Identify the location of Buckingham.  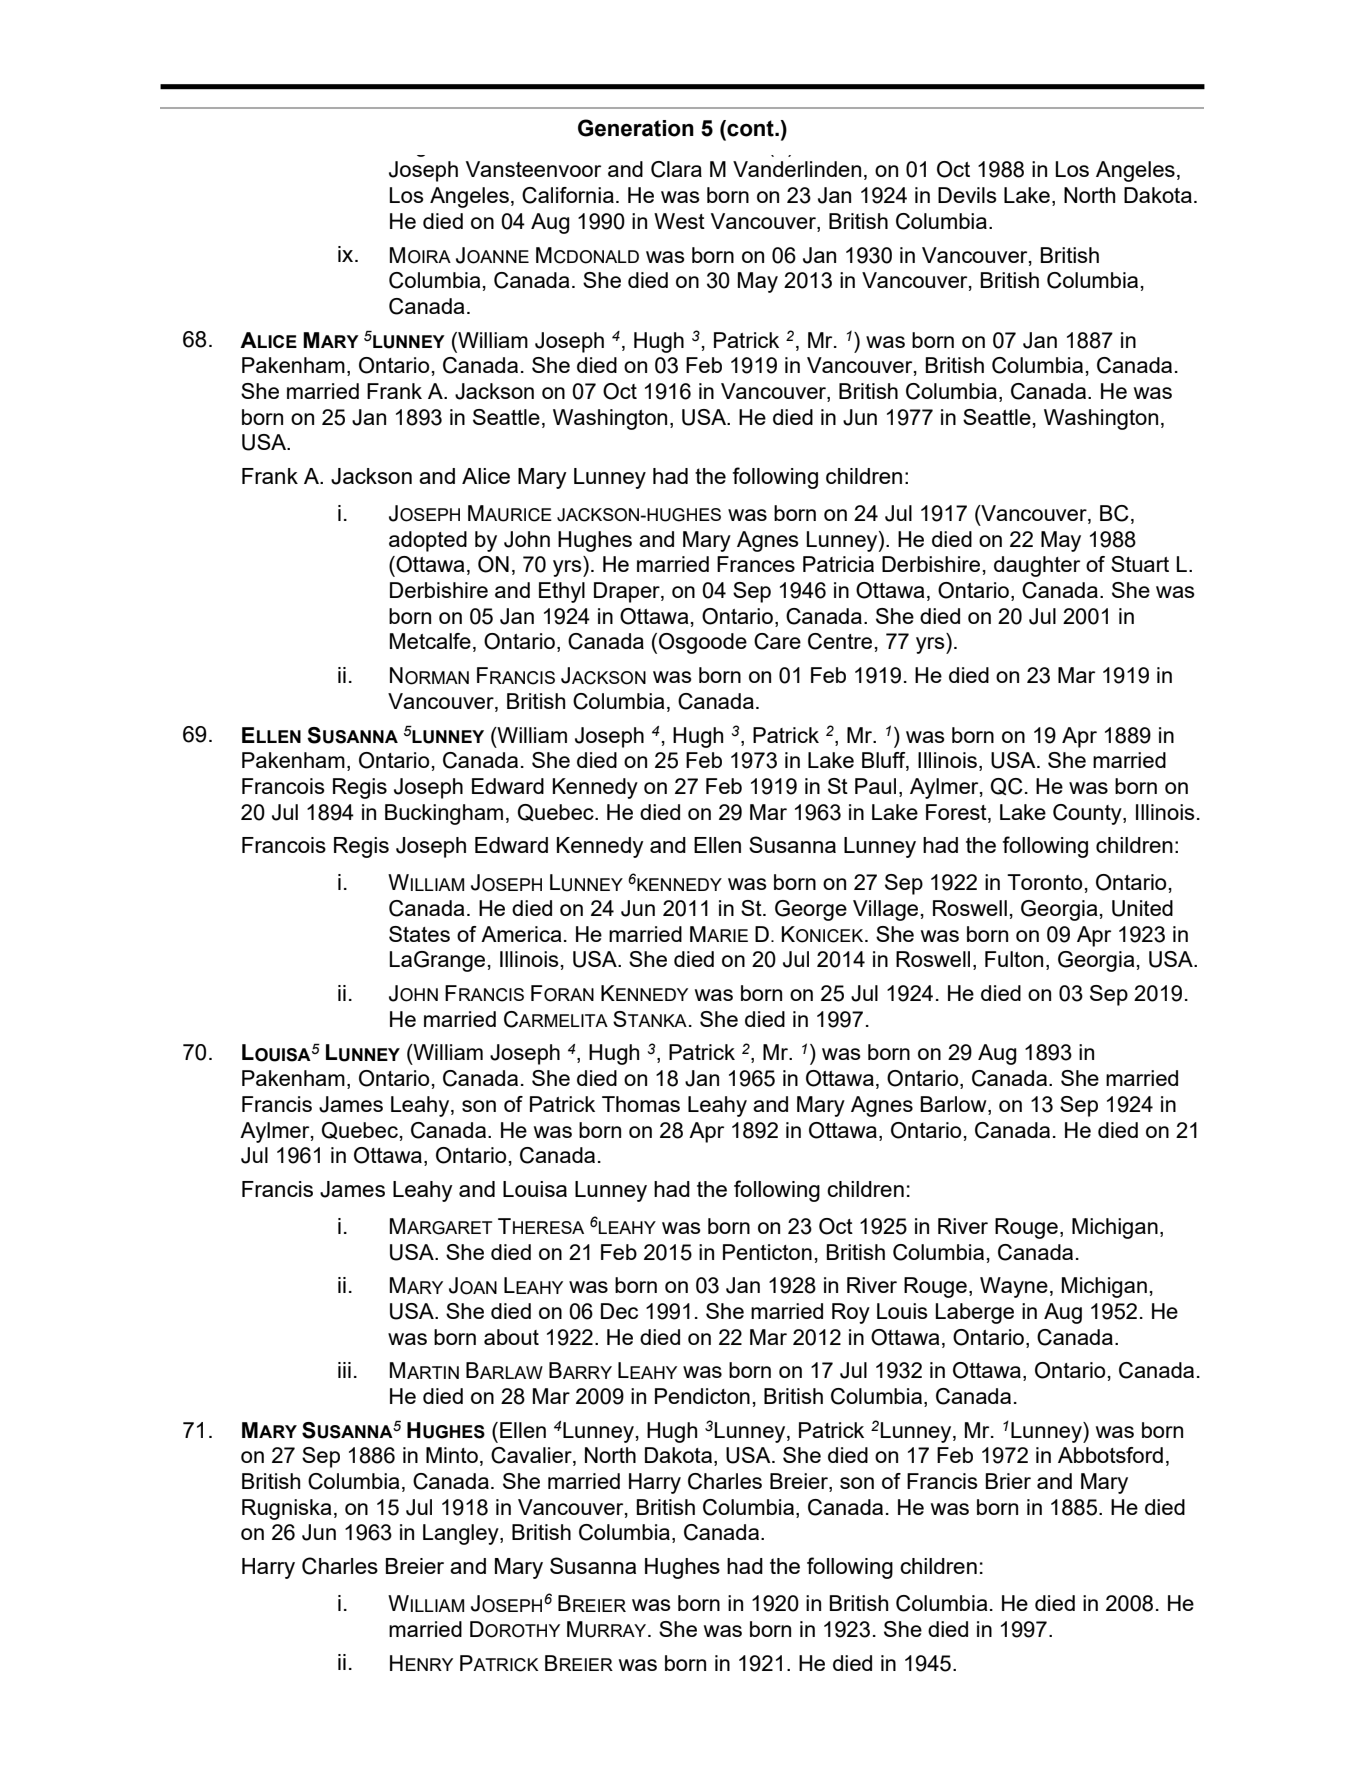
(444, 814).
